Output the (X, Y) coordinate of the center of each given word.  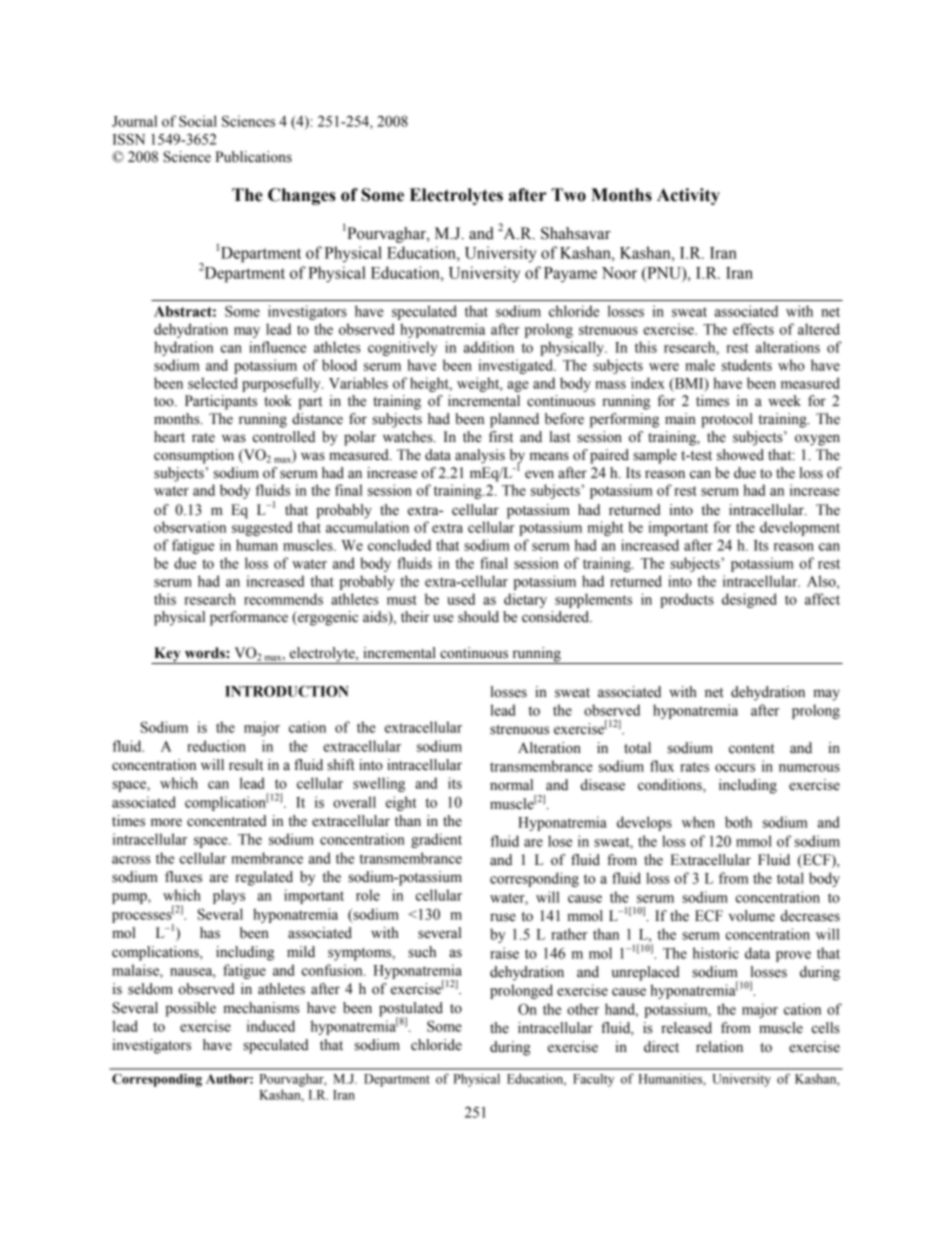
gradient (436, 840)
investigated (517, 366)
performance (249, 618)
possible (190, 1009)
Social (198, 121)
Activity (688, 196)
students (747, 365)
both (738, 822)
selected (213, 383)
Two (569, 195)
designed (749, 600)
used (461, 599)
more (166, 822)
